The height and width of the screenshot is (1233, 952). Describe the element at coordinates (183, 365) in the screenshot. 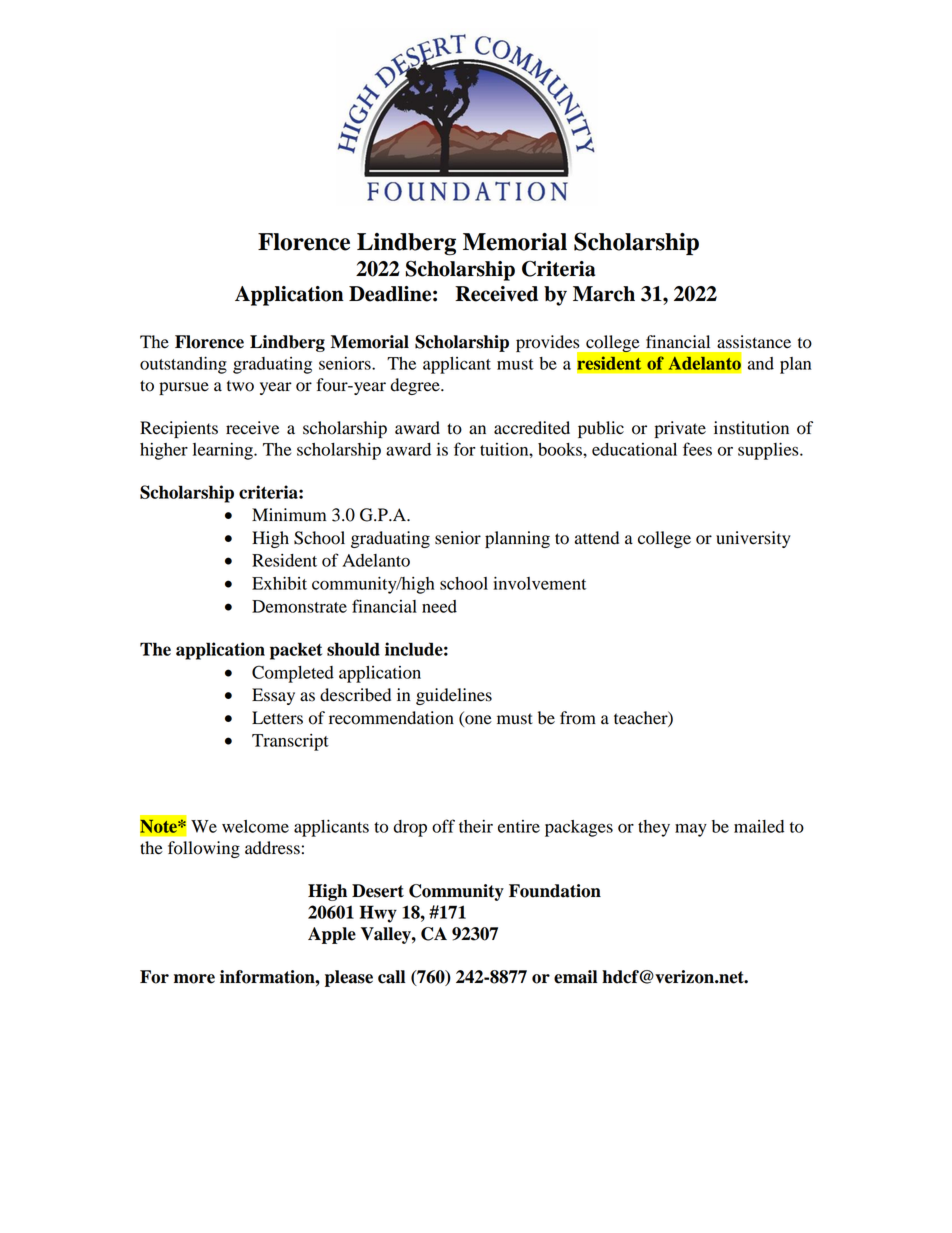

I see `outstanding` at that location.
